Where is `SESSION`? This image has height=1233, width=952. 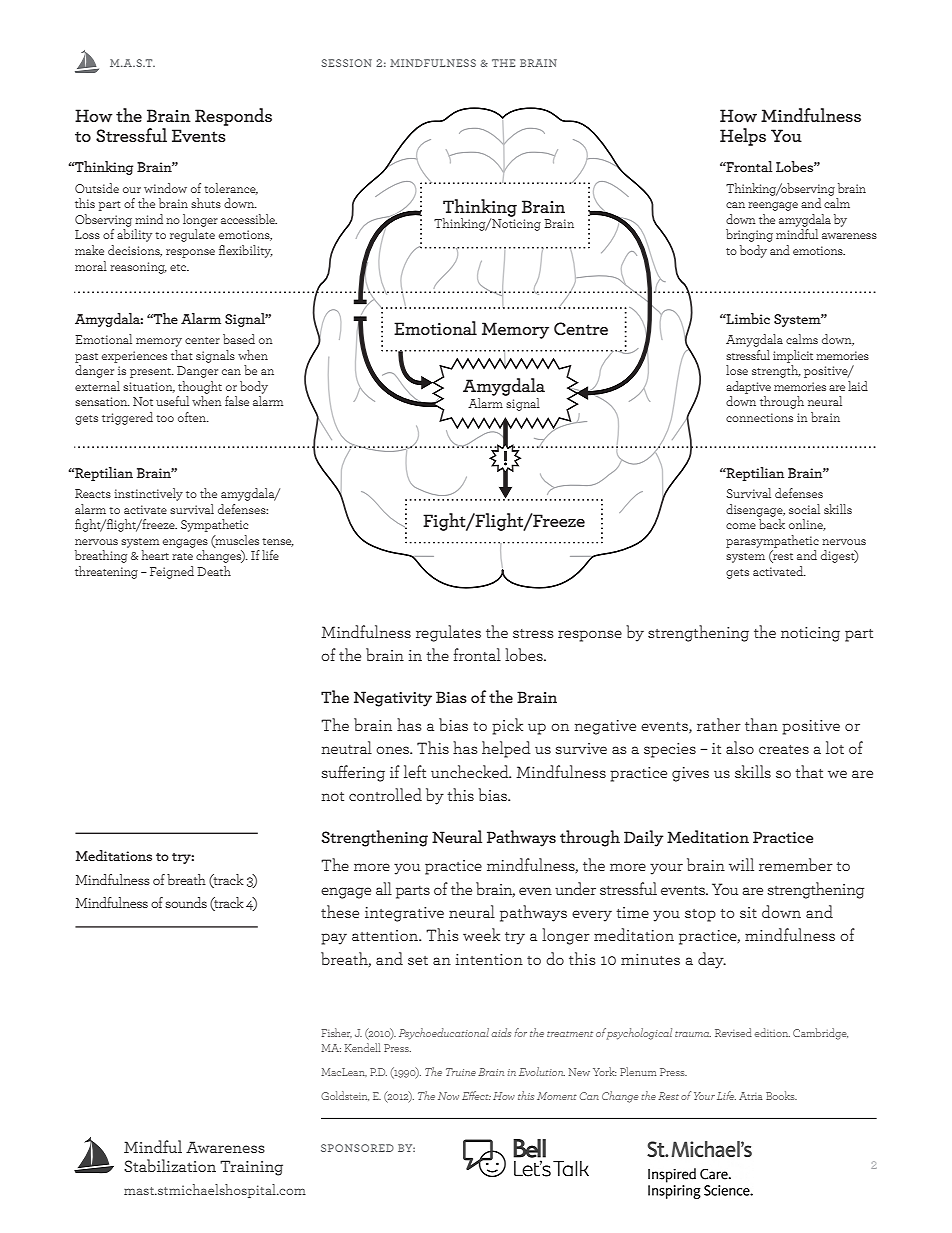
SESSION is located at coordinates (346, 63).
